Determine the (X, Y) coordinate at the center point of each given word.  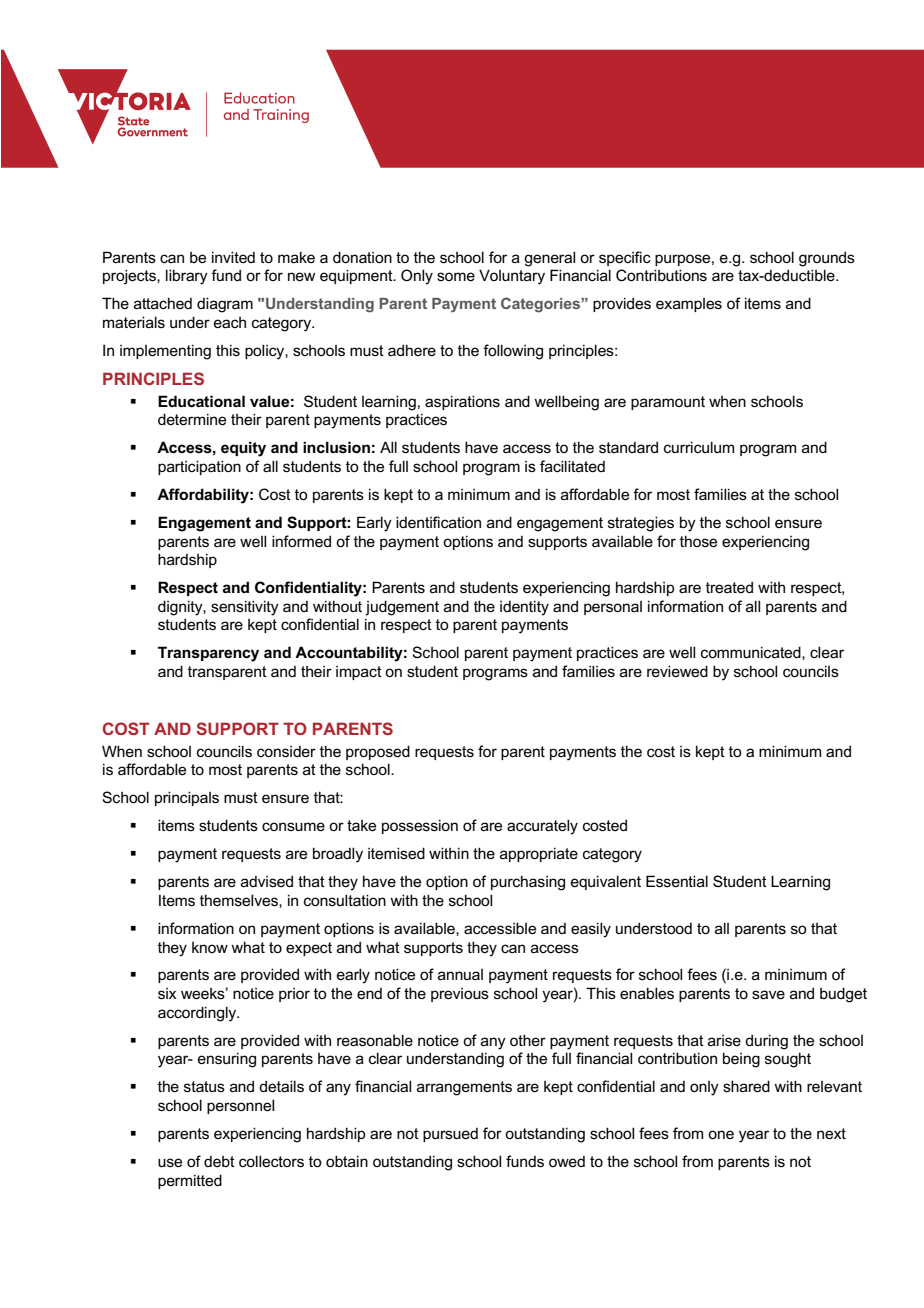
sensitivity (245, 608)
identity (524, 608)
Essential (677, 881)
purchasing (528, 883)
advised (267, 881)
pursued (450, 1135)
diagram (225, 305)
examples (689, 305)
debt (219, 1161)
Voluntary (512, 277)
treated (729, 587)
